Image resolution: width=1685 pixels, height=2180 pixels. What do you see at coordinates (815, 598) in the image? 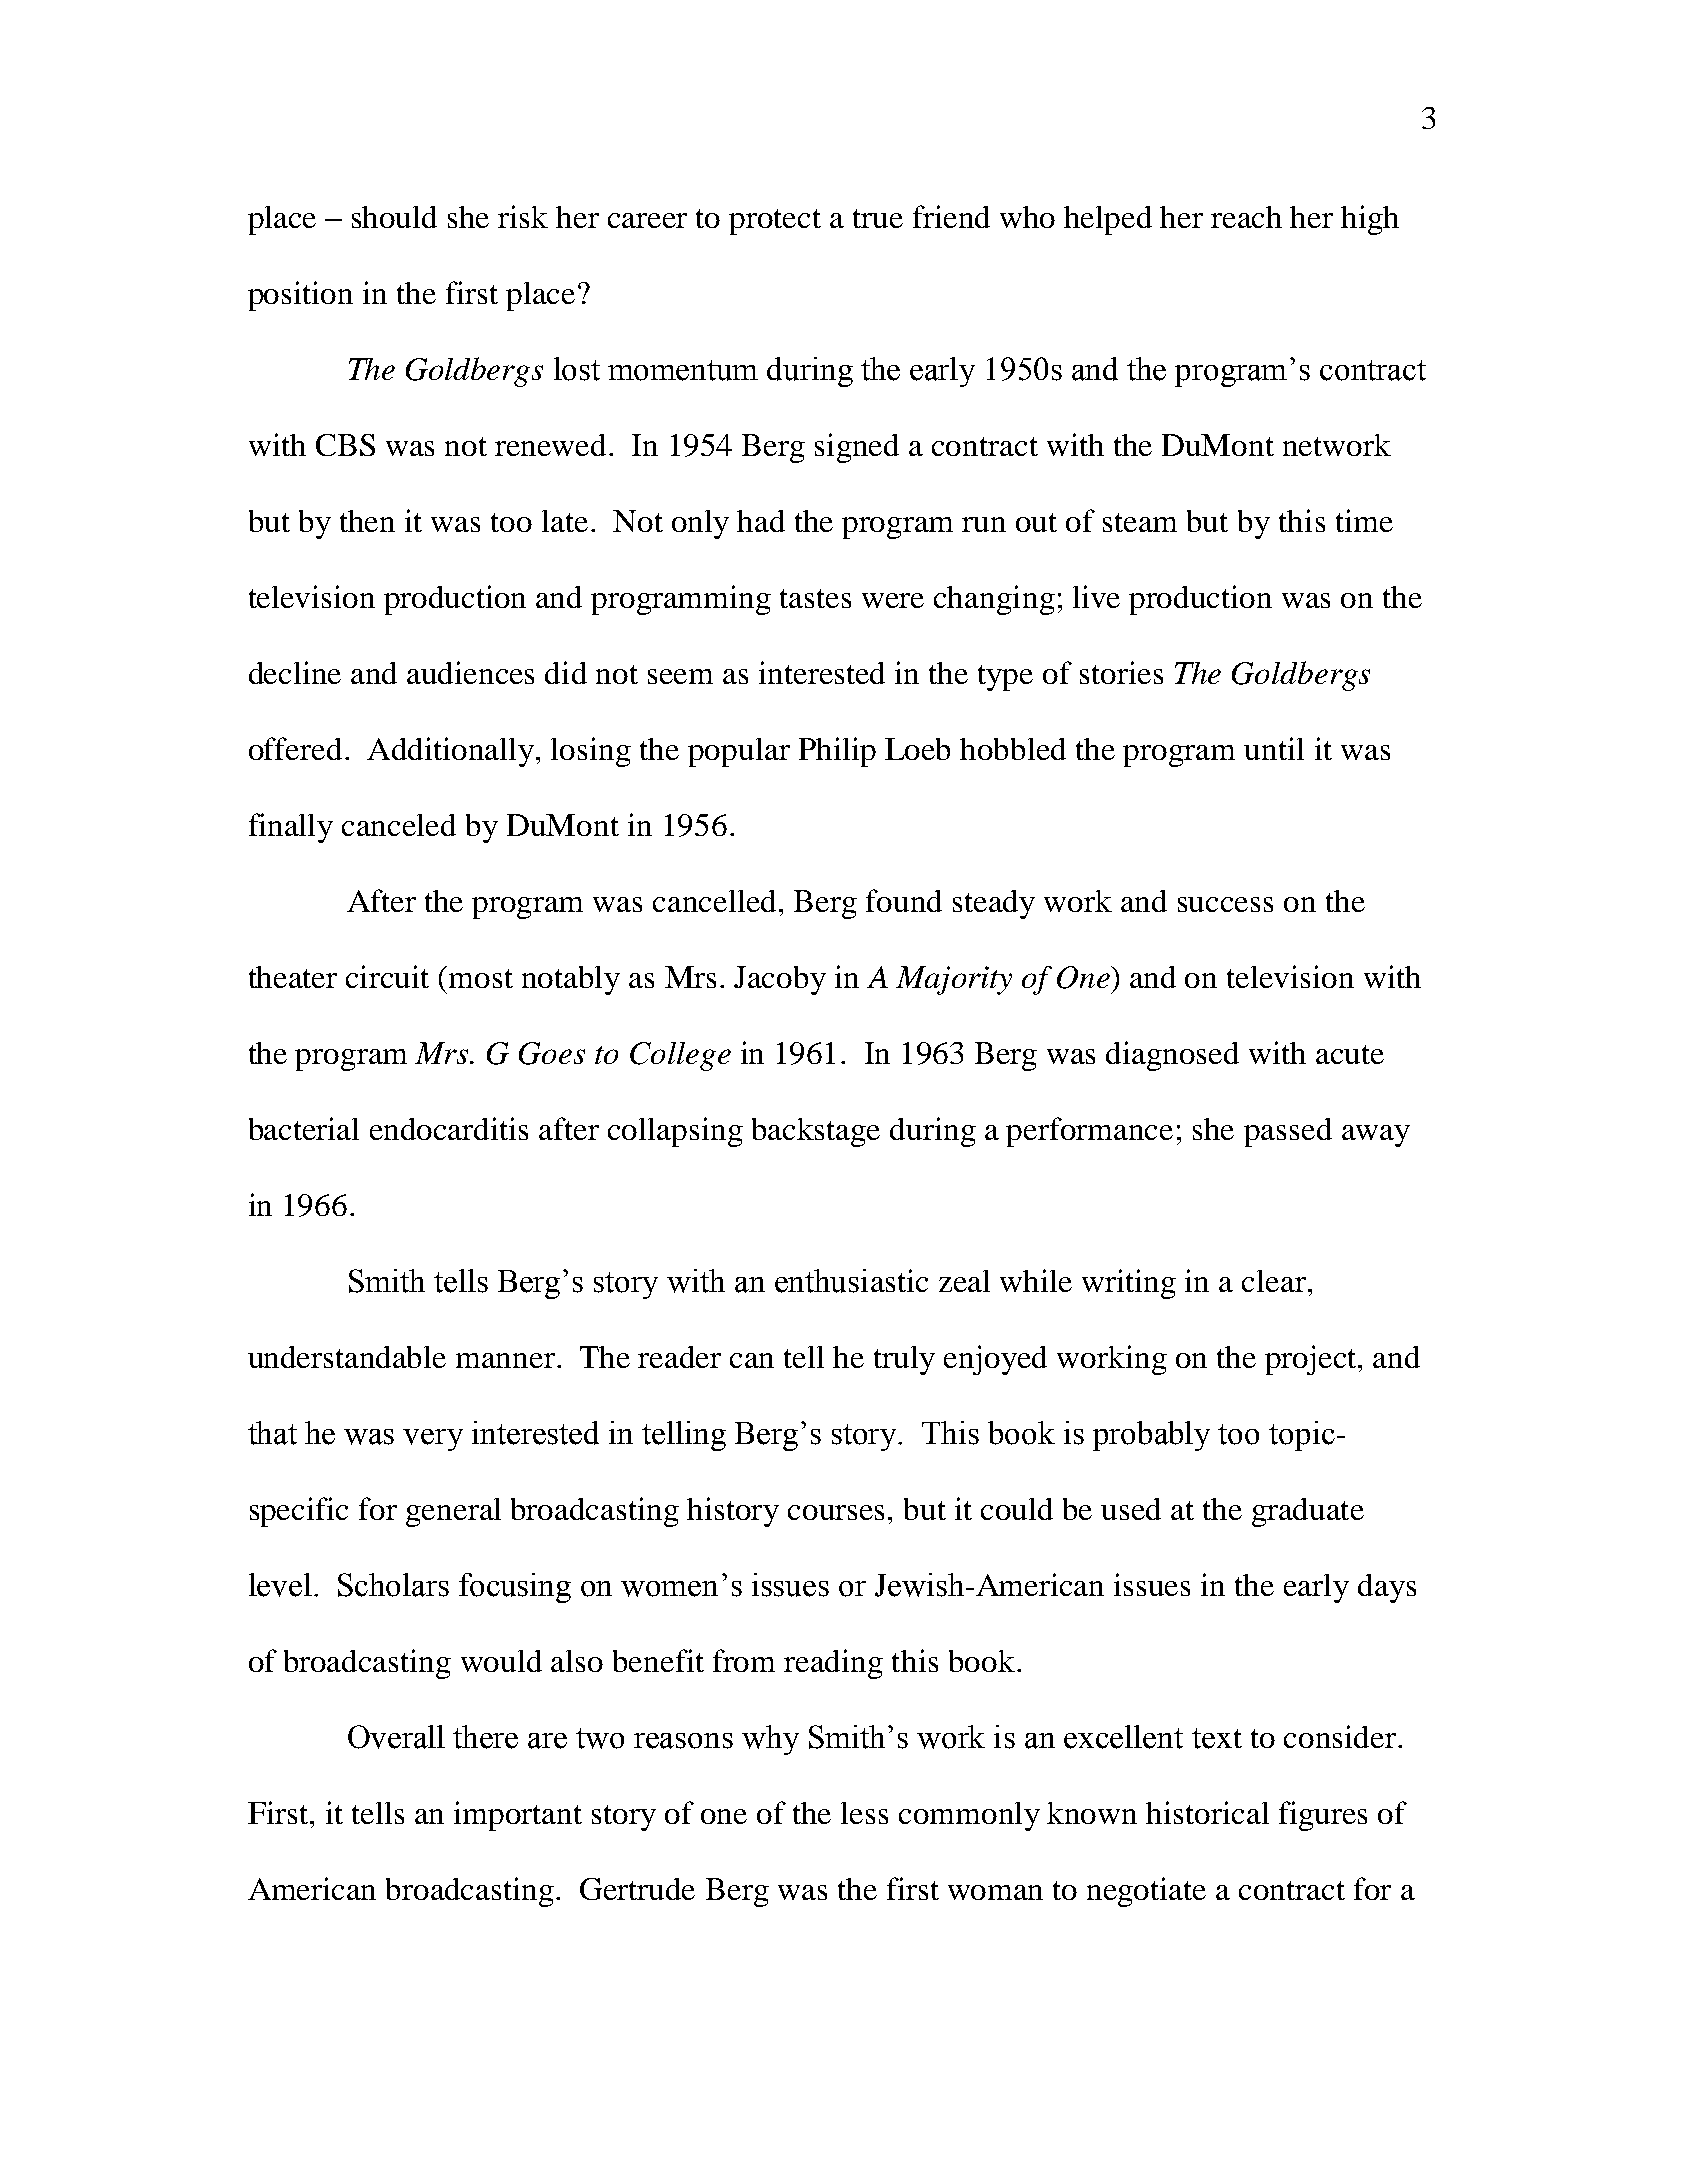
I see `tastes` at bounding box center [815, 598].
